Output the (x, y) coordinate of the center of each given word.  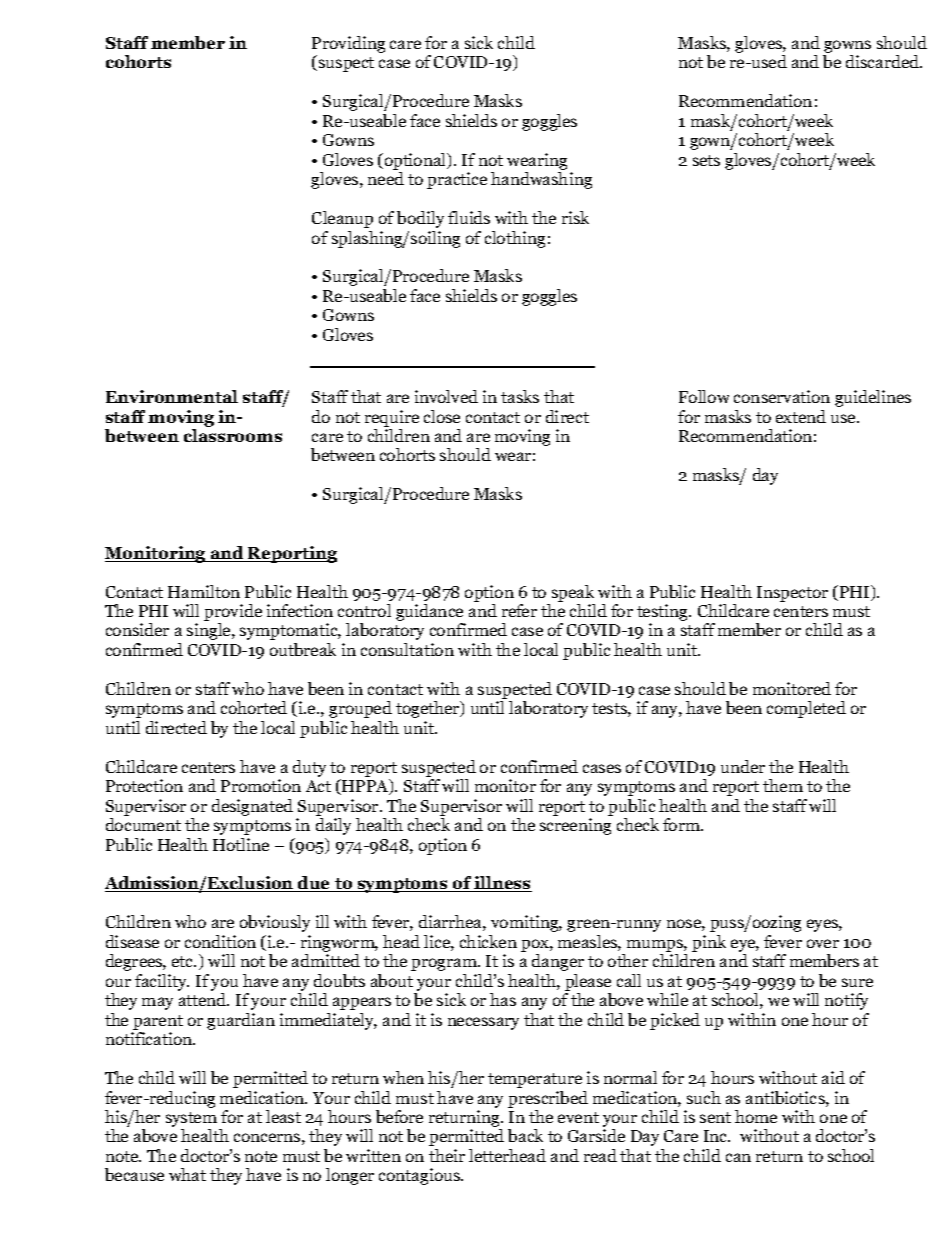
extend (801, 416)
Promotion (261, 785)
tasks (520, 396)
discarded (884, 61)
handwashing (541, 180)
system (193, 1121)
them (783, 785)
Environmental (172, 396)
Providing (348, 46)
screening (575, 826)
